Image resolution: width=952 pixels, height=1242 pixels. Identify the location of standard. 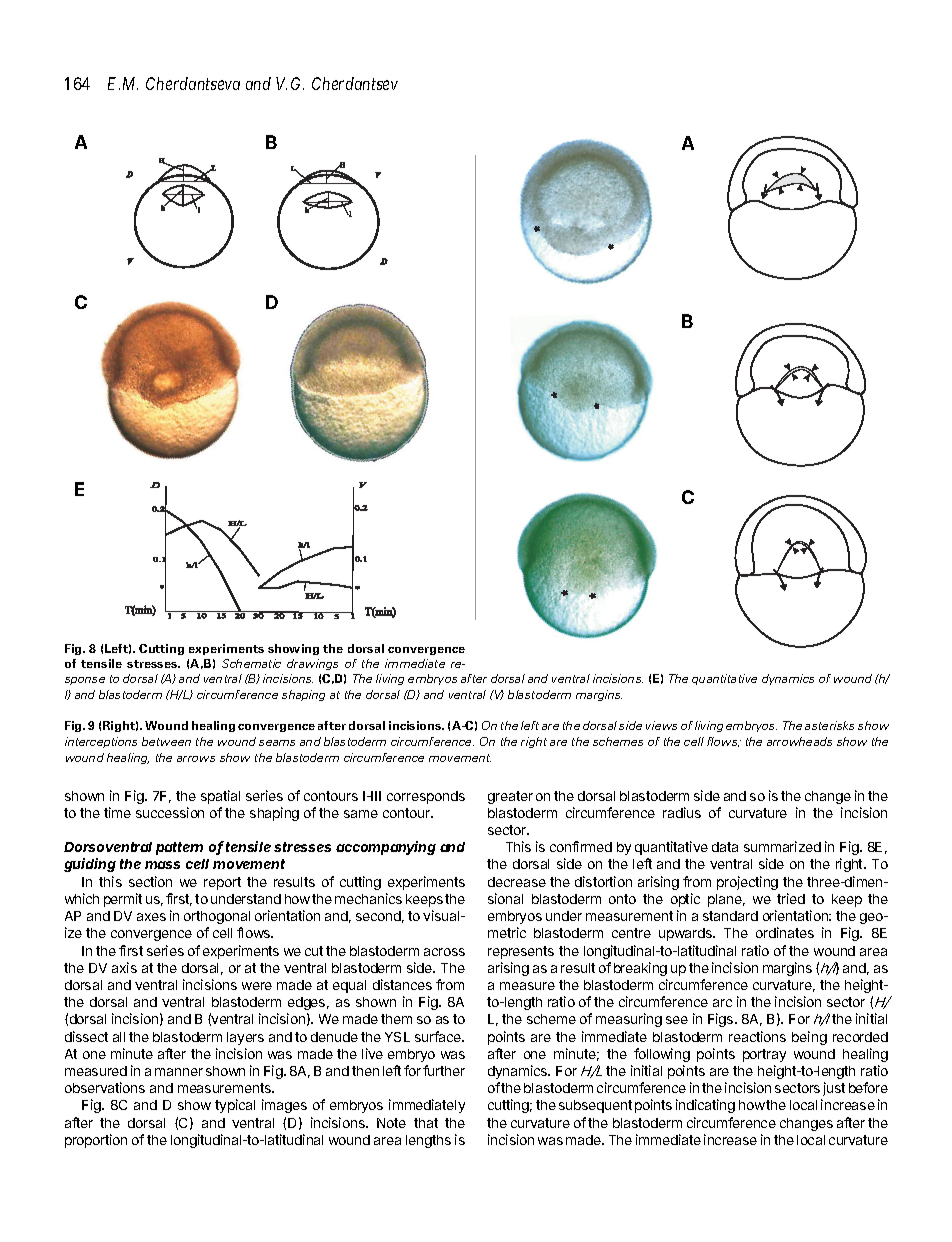
(730, 916).
